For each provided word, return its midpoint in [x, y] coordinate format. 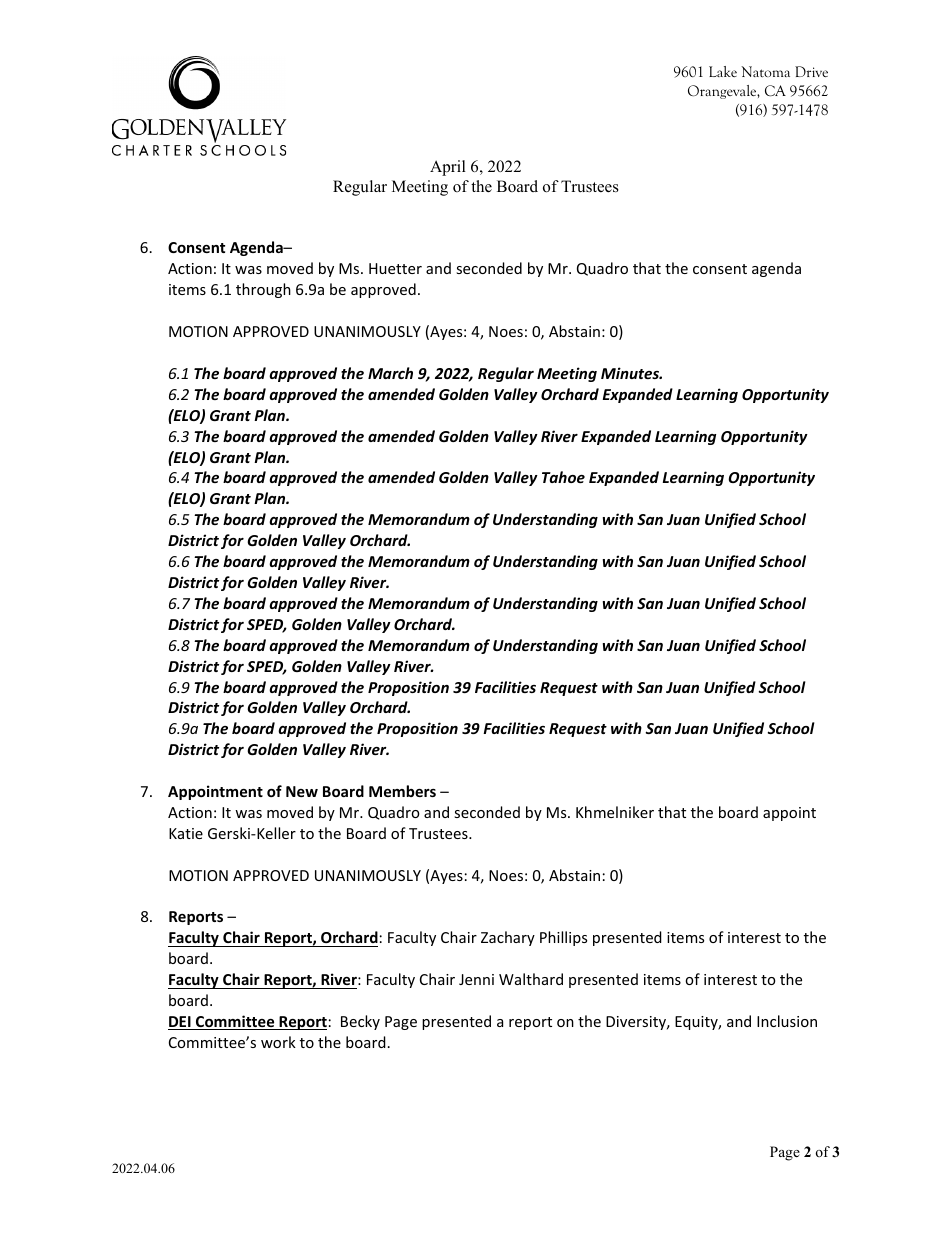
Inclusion [787, 1021]
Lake [723, 71]
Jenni [476, 979]
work [278, 1042]
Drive [811, 71]
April [448, 168]
